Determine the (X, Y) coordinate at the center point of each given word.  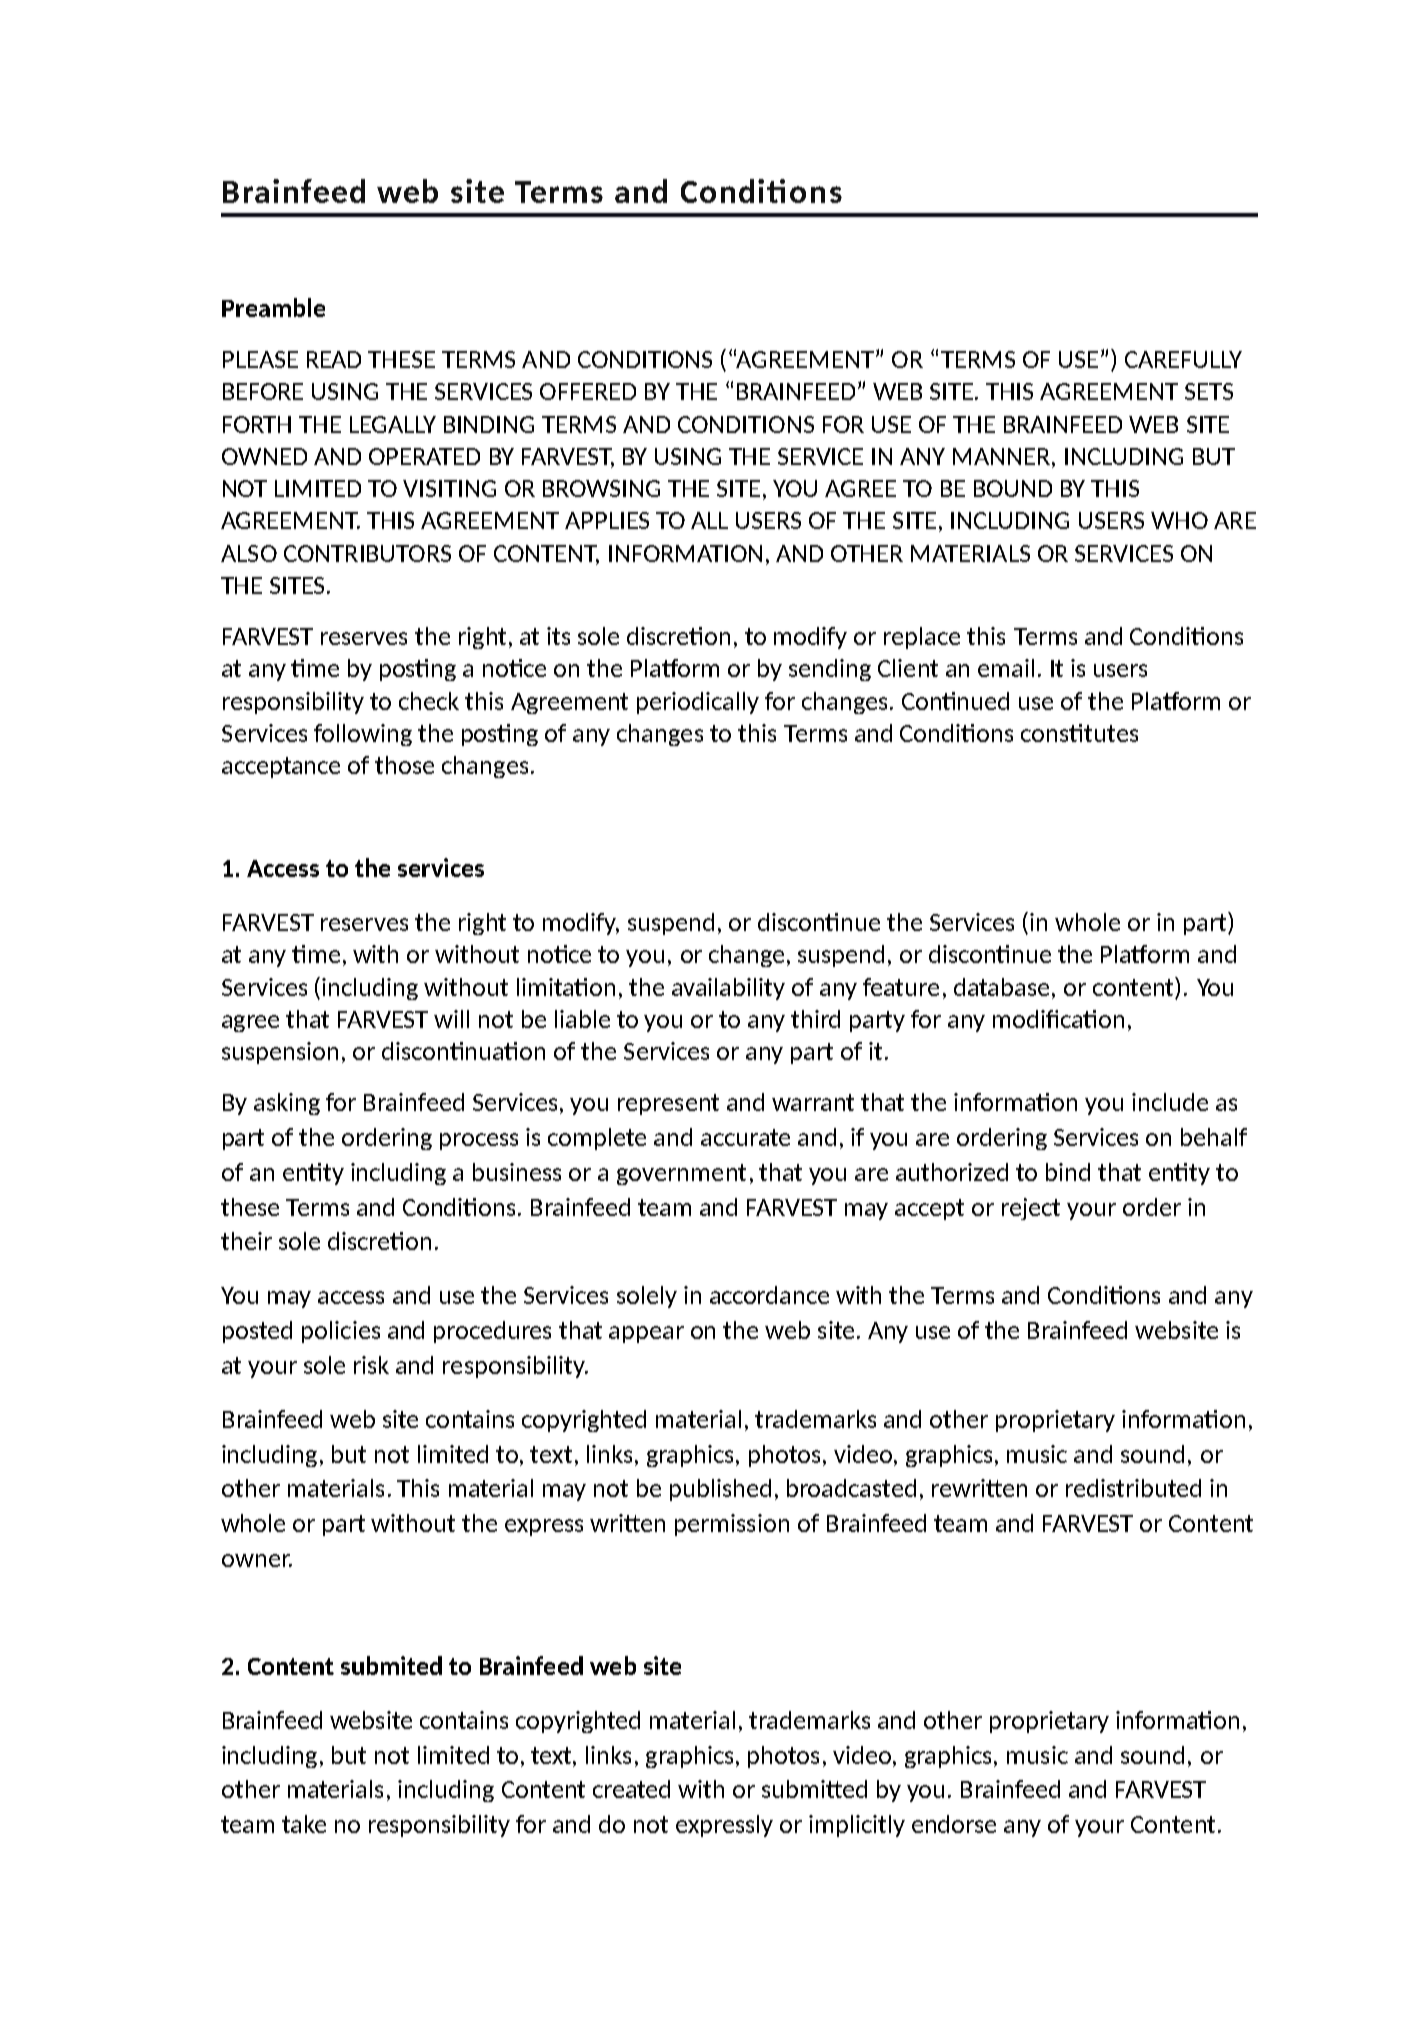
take (304, 1824)
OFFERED (588, 391)
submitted (814, 1789)
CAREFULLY (1183, 359)
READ (334, 359)
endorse (954, 1824)
